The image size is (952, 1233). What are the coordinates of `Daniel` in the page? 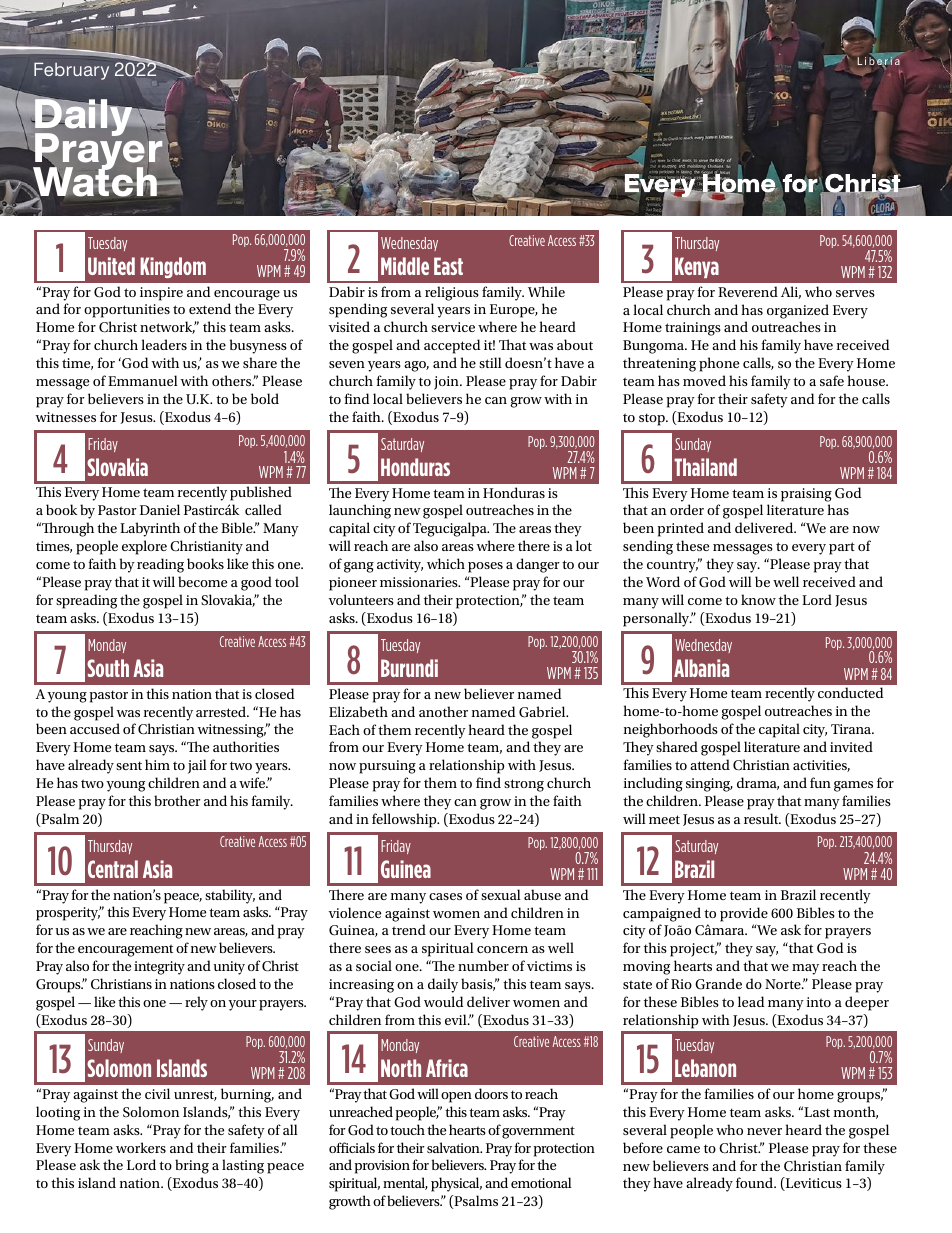 It's located at (160, 509).
